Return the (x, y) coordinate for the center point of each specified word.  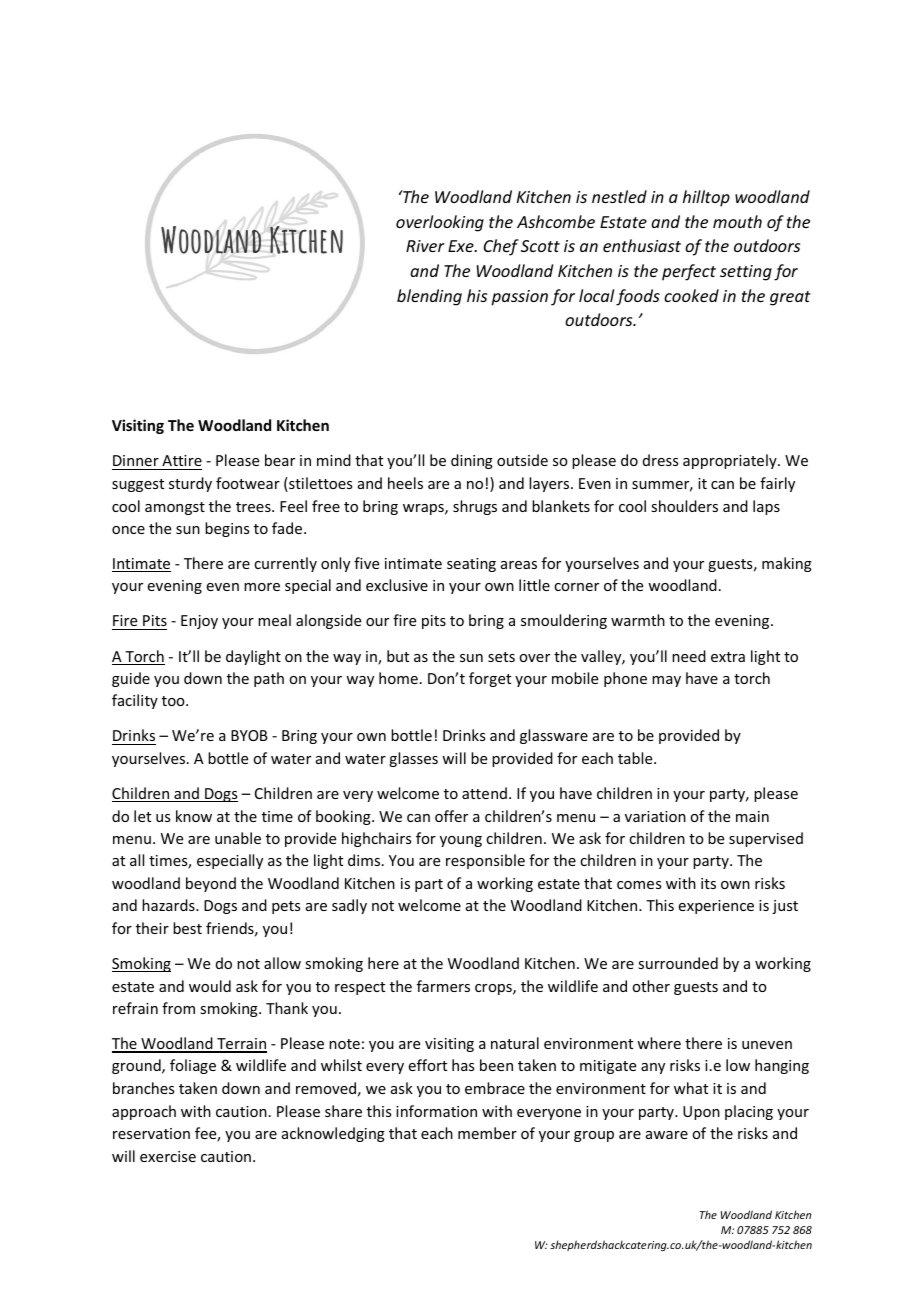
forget (490, 679)
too (174, 701)
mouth (737, 221)
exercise (168, 1156)
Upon (701, 1113)
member (487, 1133)
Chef (501, 247)
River (425, 246)
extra (728, 657)
